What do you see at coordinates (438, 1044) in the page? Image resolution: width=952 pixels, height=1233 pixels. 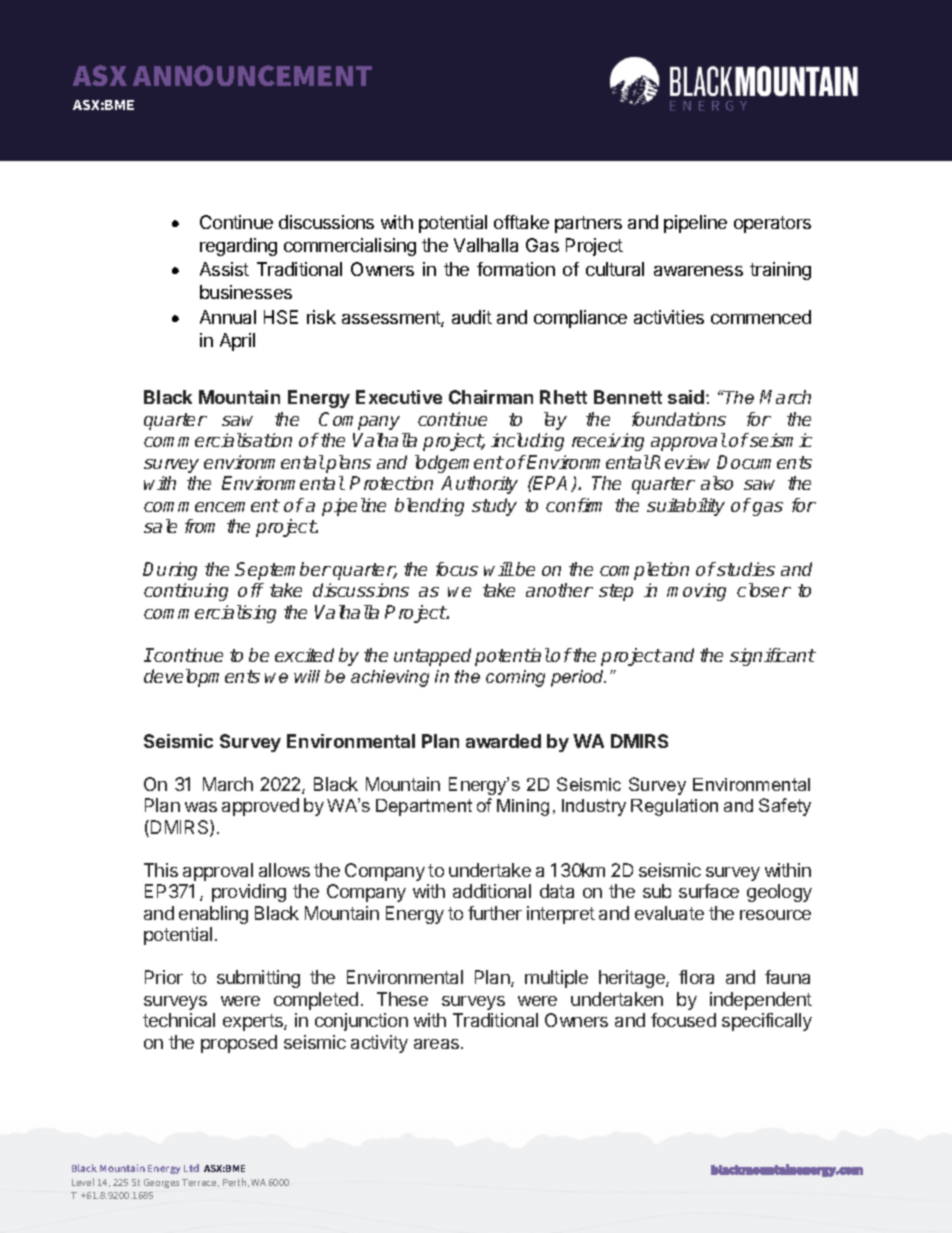 I see `areas` at bounding box center [438, 1044].
